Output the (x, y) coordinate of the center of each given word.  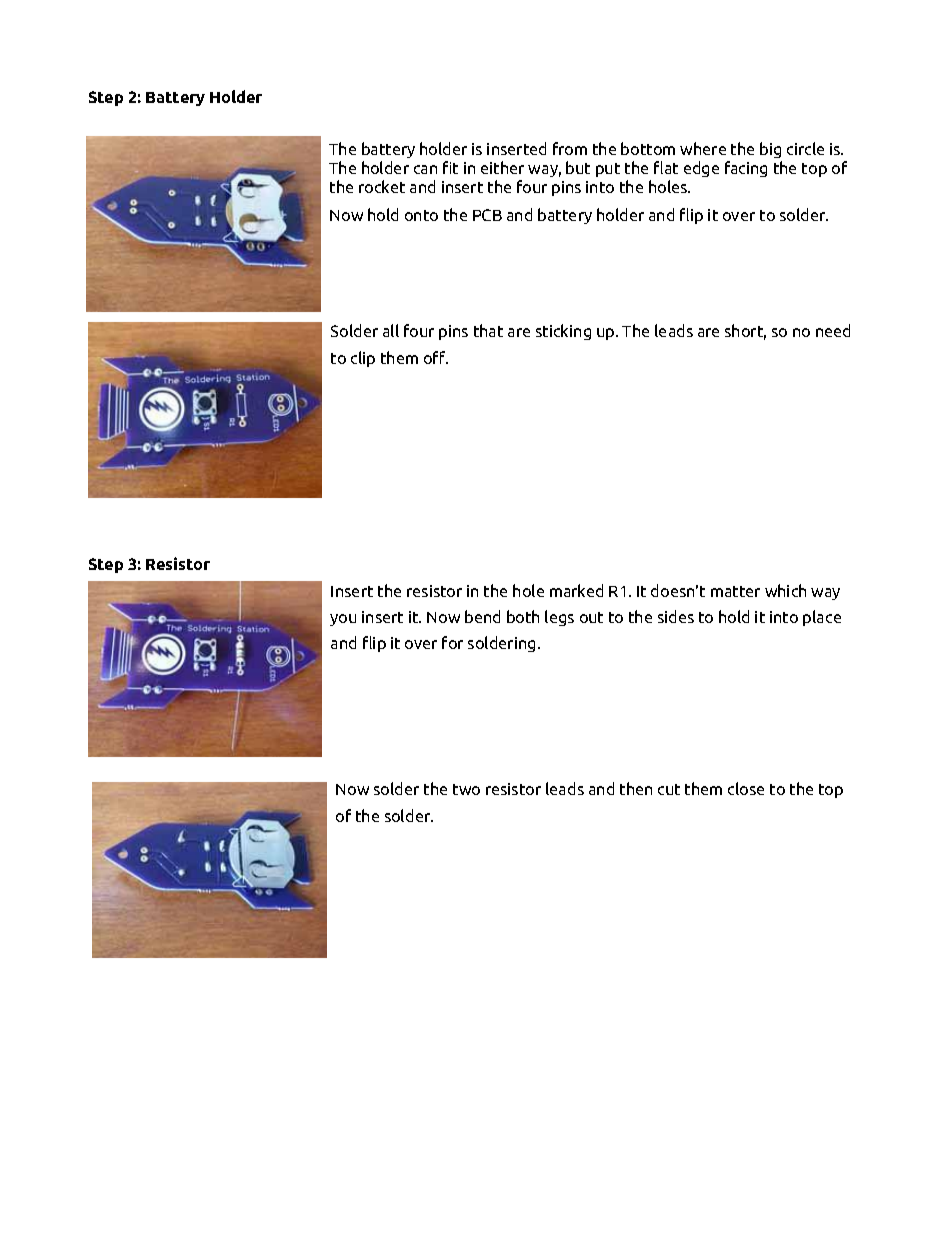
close (746, 788)
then (636, 788)
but (578, 167)
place (822, 618)
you (343, 620)
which (785, 590)
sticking (563, 332)
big (771, 152)
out (591, 617)
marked (576, 590)
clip (363, 359)
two (466, 789)
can (425, 169)
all (391, 330)
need (833, 330)
